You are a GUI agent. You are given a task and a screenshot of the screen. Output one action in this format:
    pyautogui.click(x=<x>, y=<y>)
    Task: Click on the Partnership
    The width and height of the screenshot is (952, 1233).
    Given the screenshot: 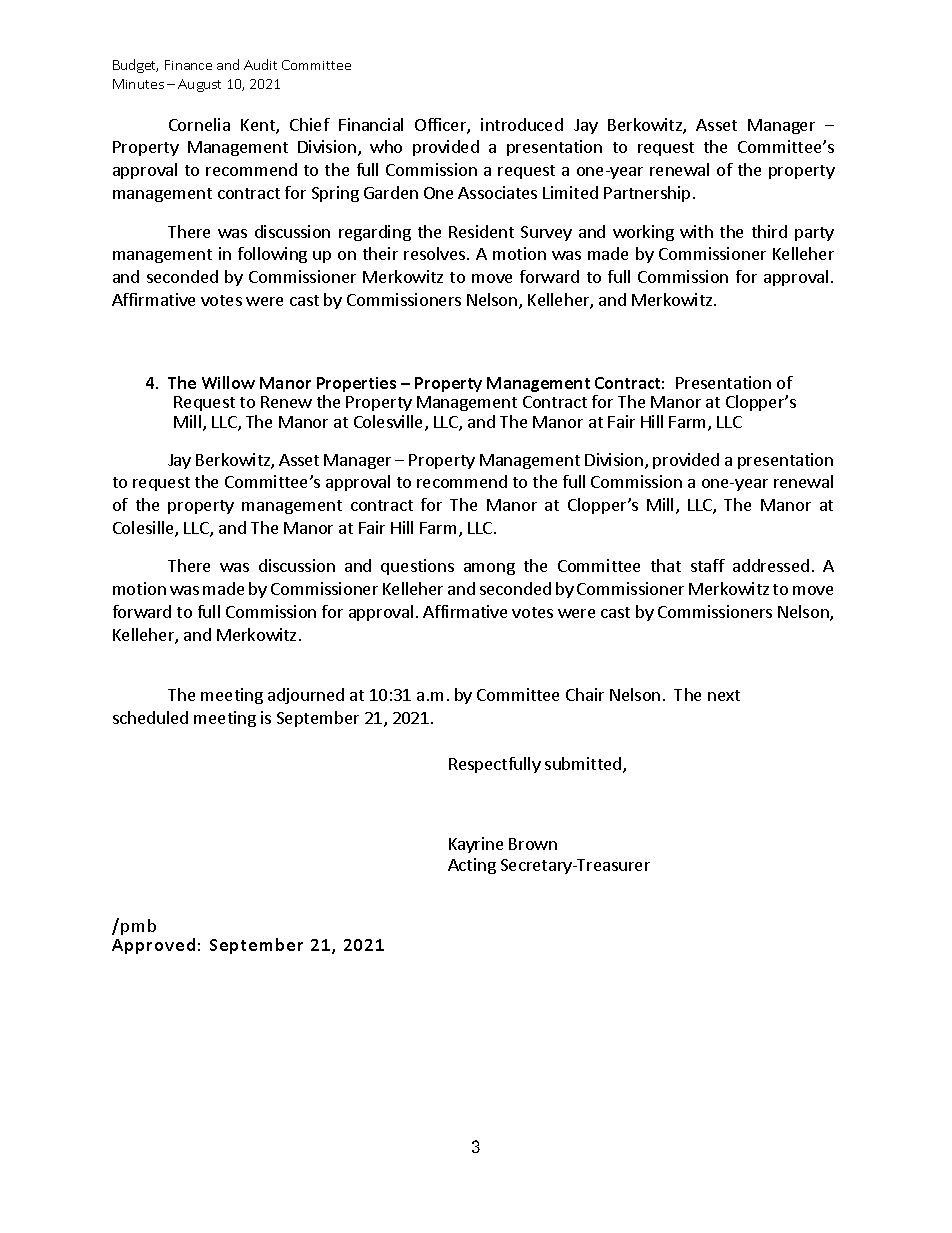 What is the action you would take?
    pyautogui.click(x=647, y=194)
